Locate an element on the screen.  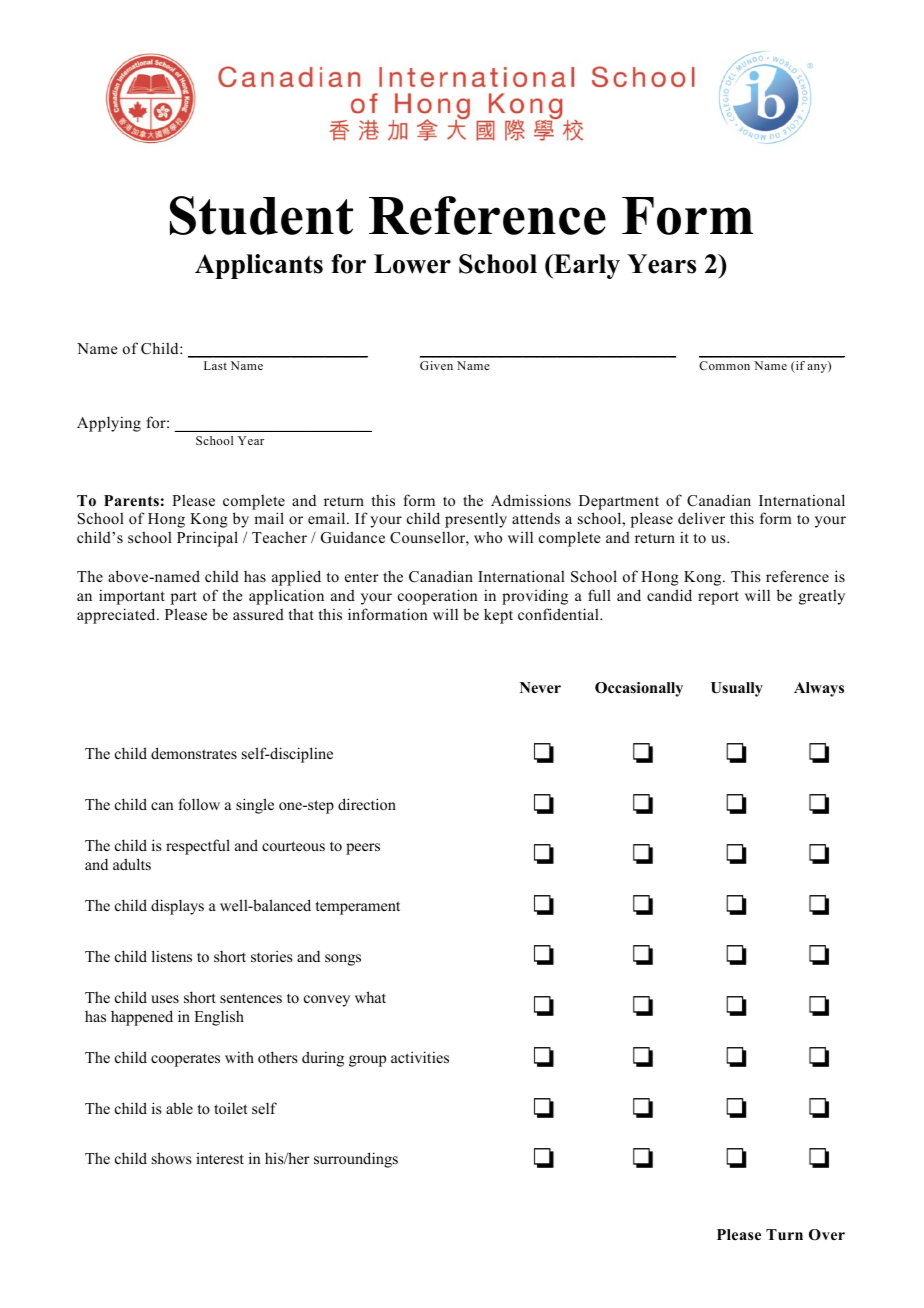
shows is located at coordinates (172, 1158).
